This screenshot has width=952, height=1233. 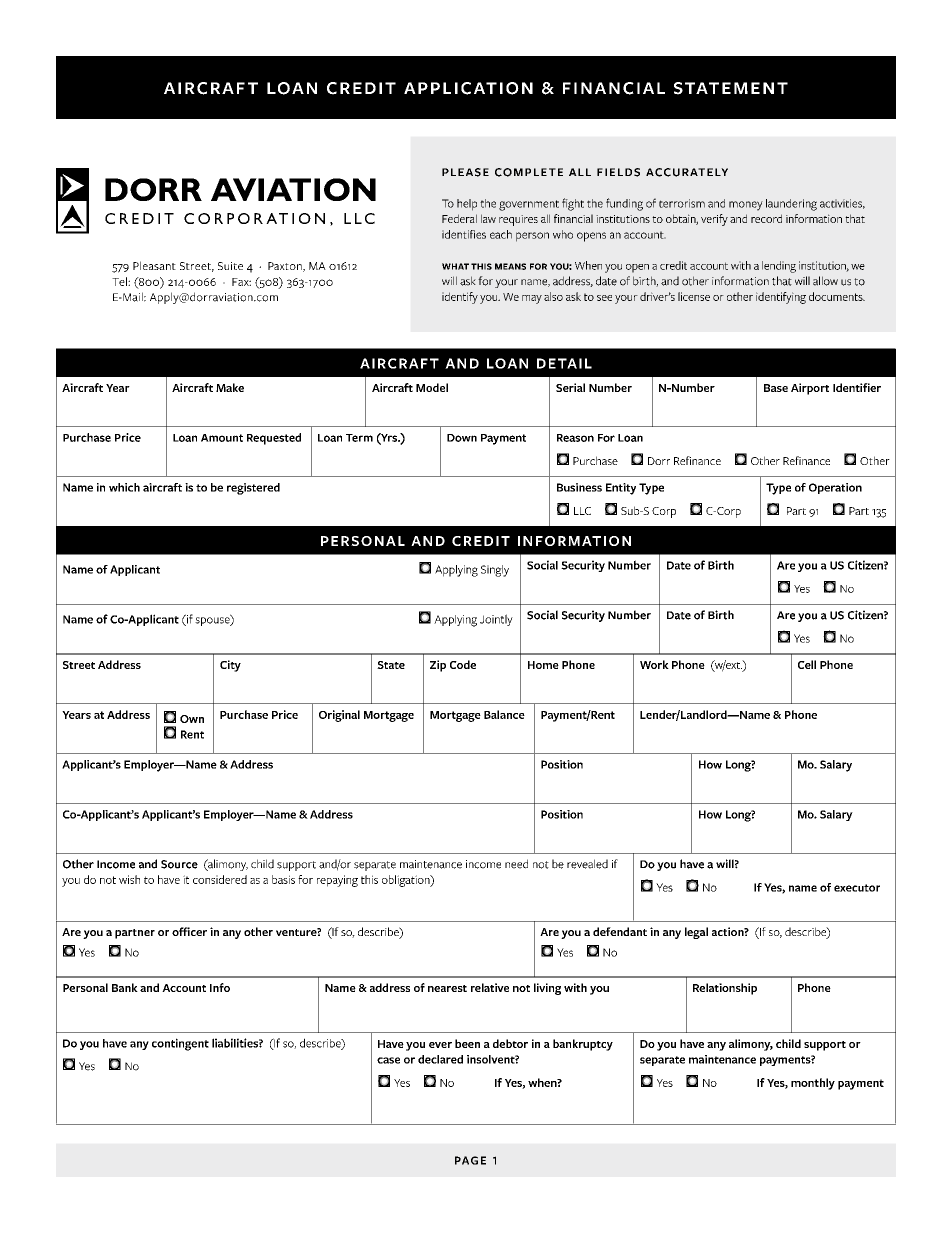 I want to click on Base, so click(x=776, y=388).
